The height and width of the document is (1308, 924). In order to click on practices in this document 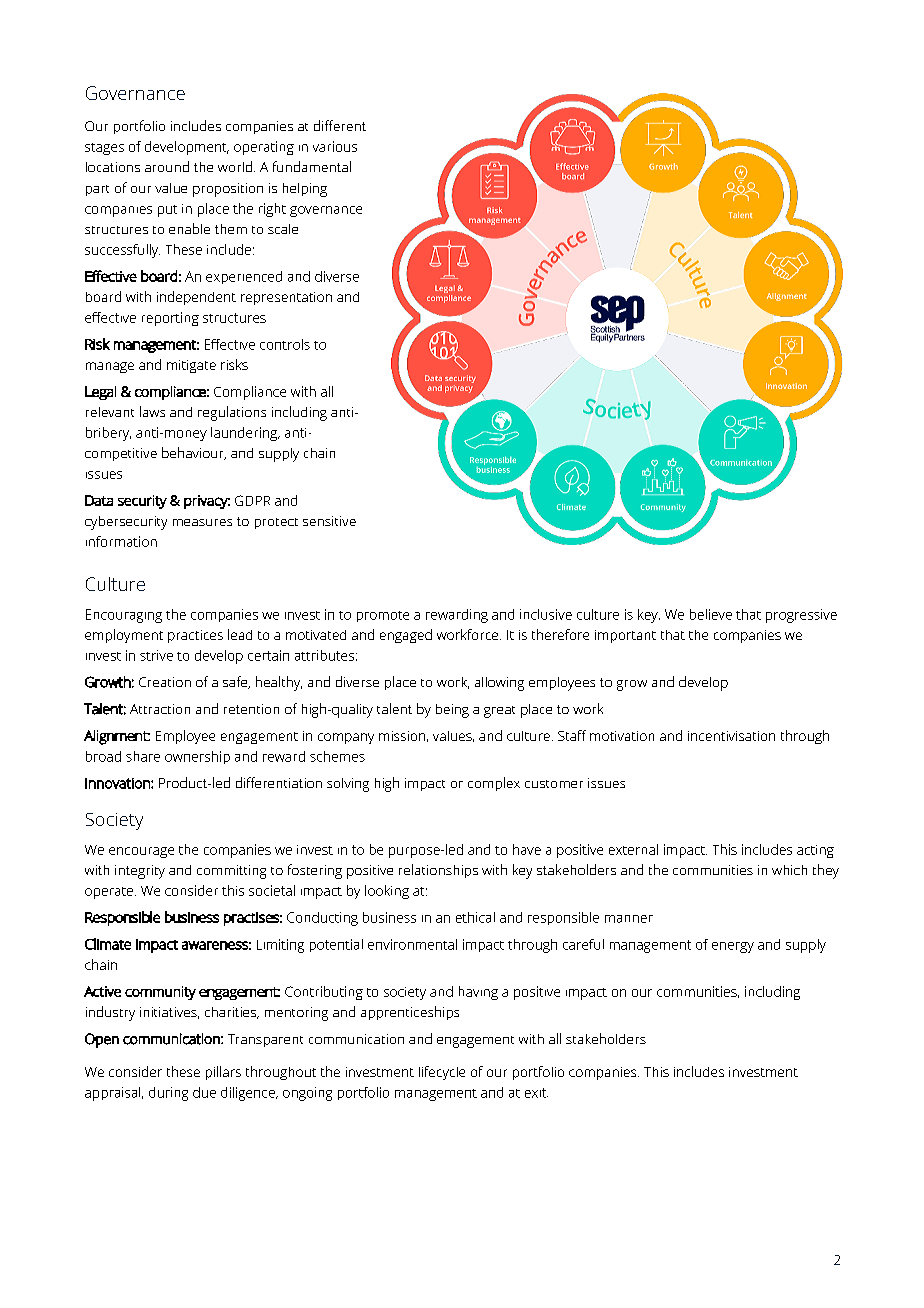, I will do `click(195, 636)`.
